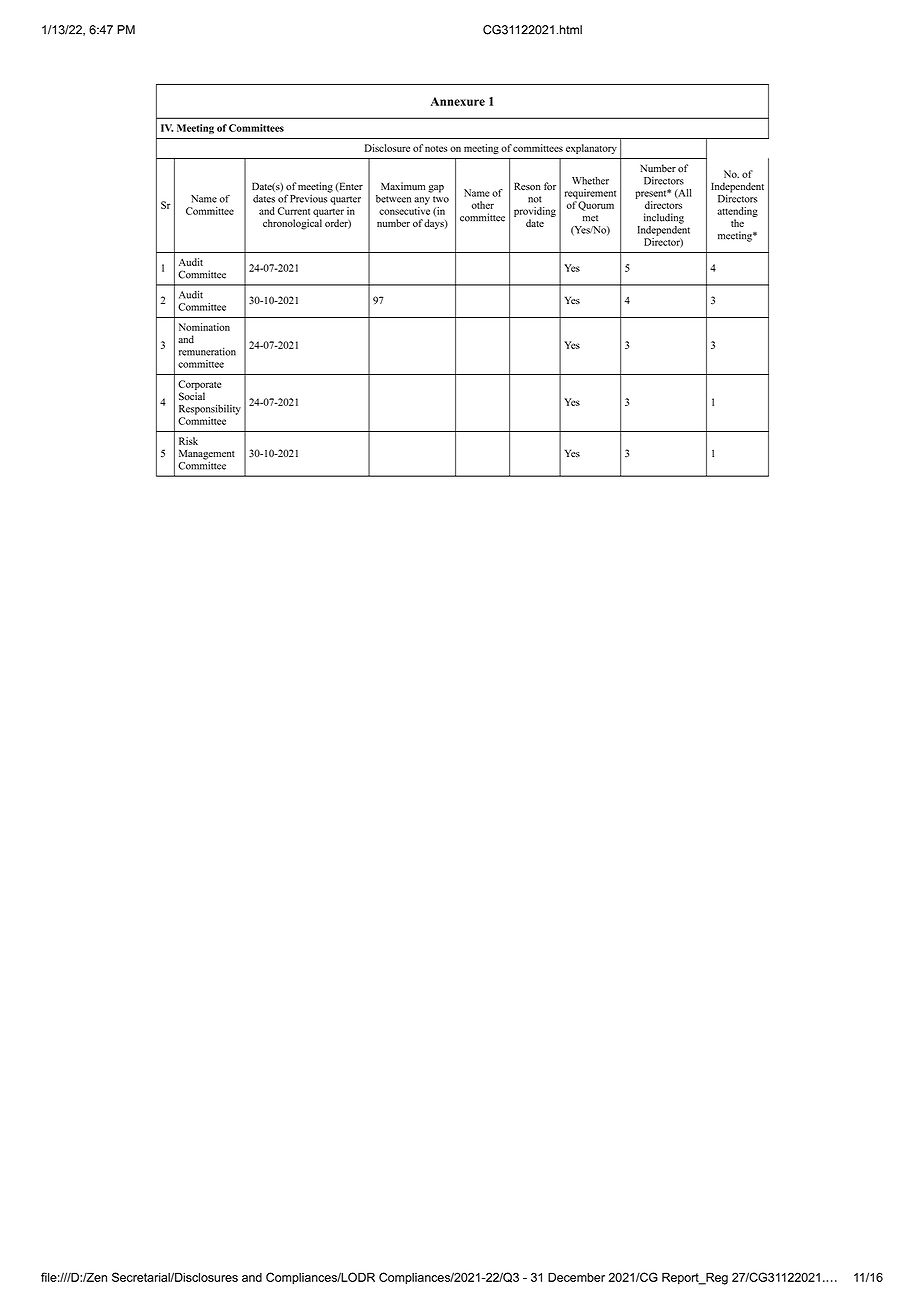 The image size is (924, 1308). I want to click on Responsibility, so click(210, 409).
